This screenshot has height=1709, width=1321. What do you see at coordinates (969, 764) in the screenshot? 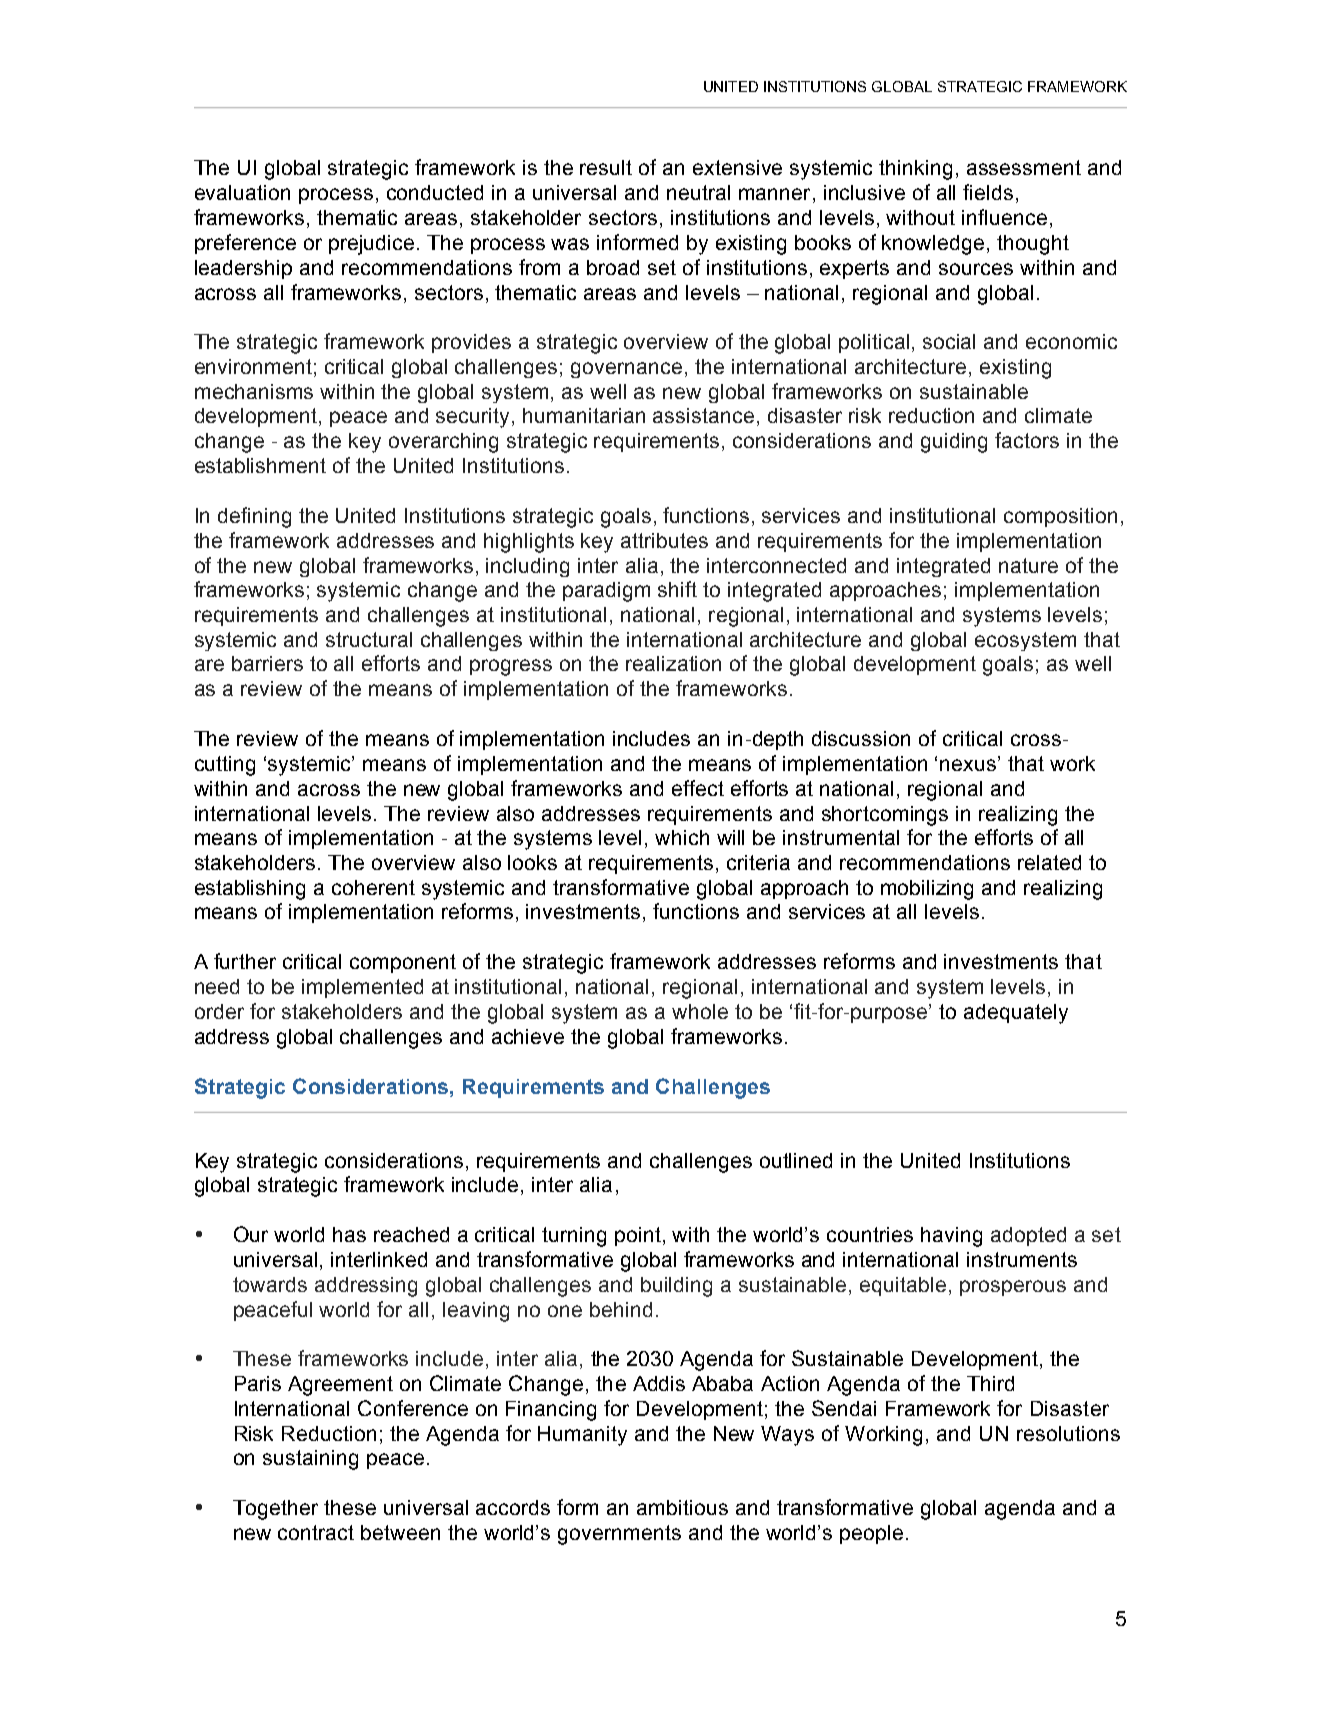
I see `nexus` at bounding box center [969, 764].
